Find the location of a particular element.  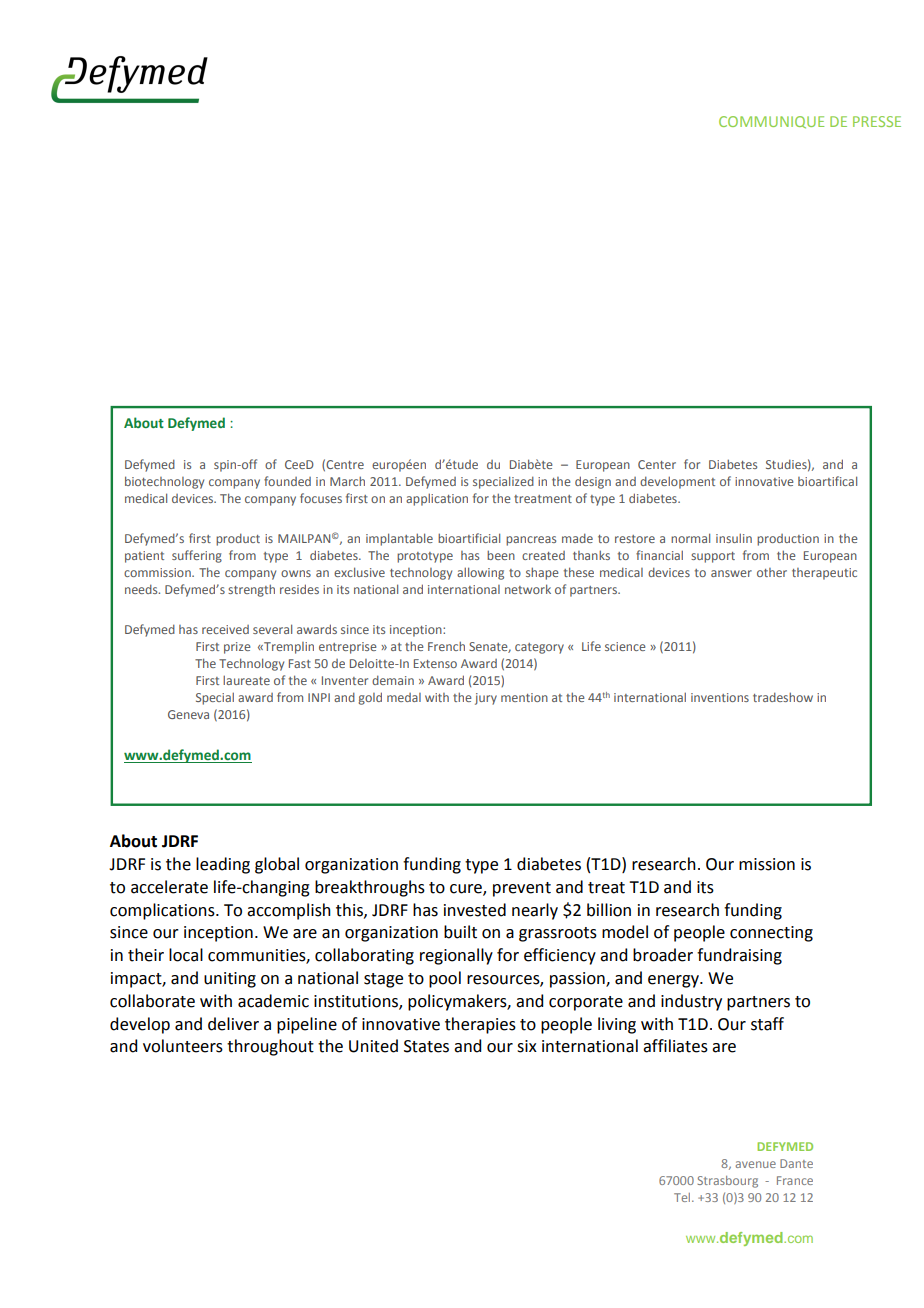

COMMUNIQUE is located at coordinates (771, 122).
